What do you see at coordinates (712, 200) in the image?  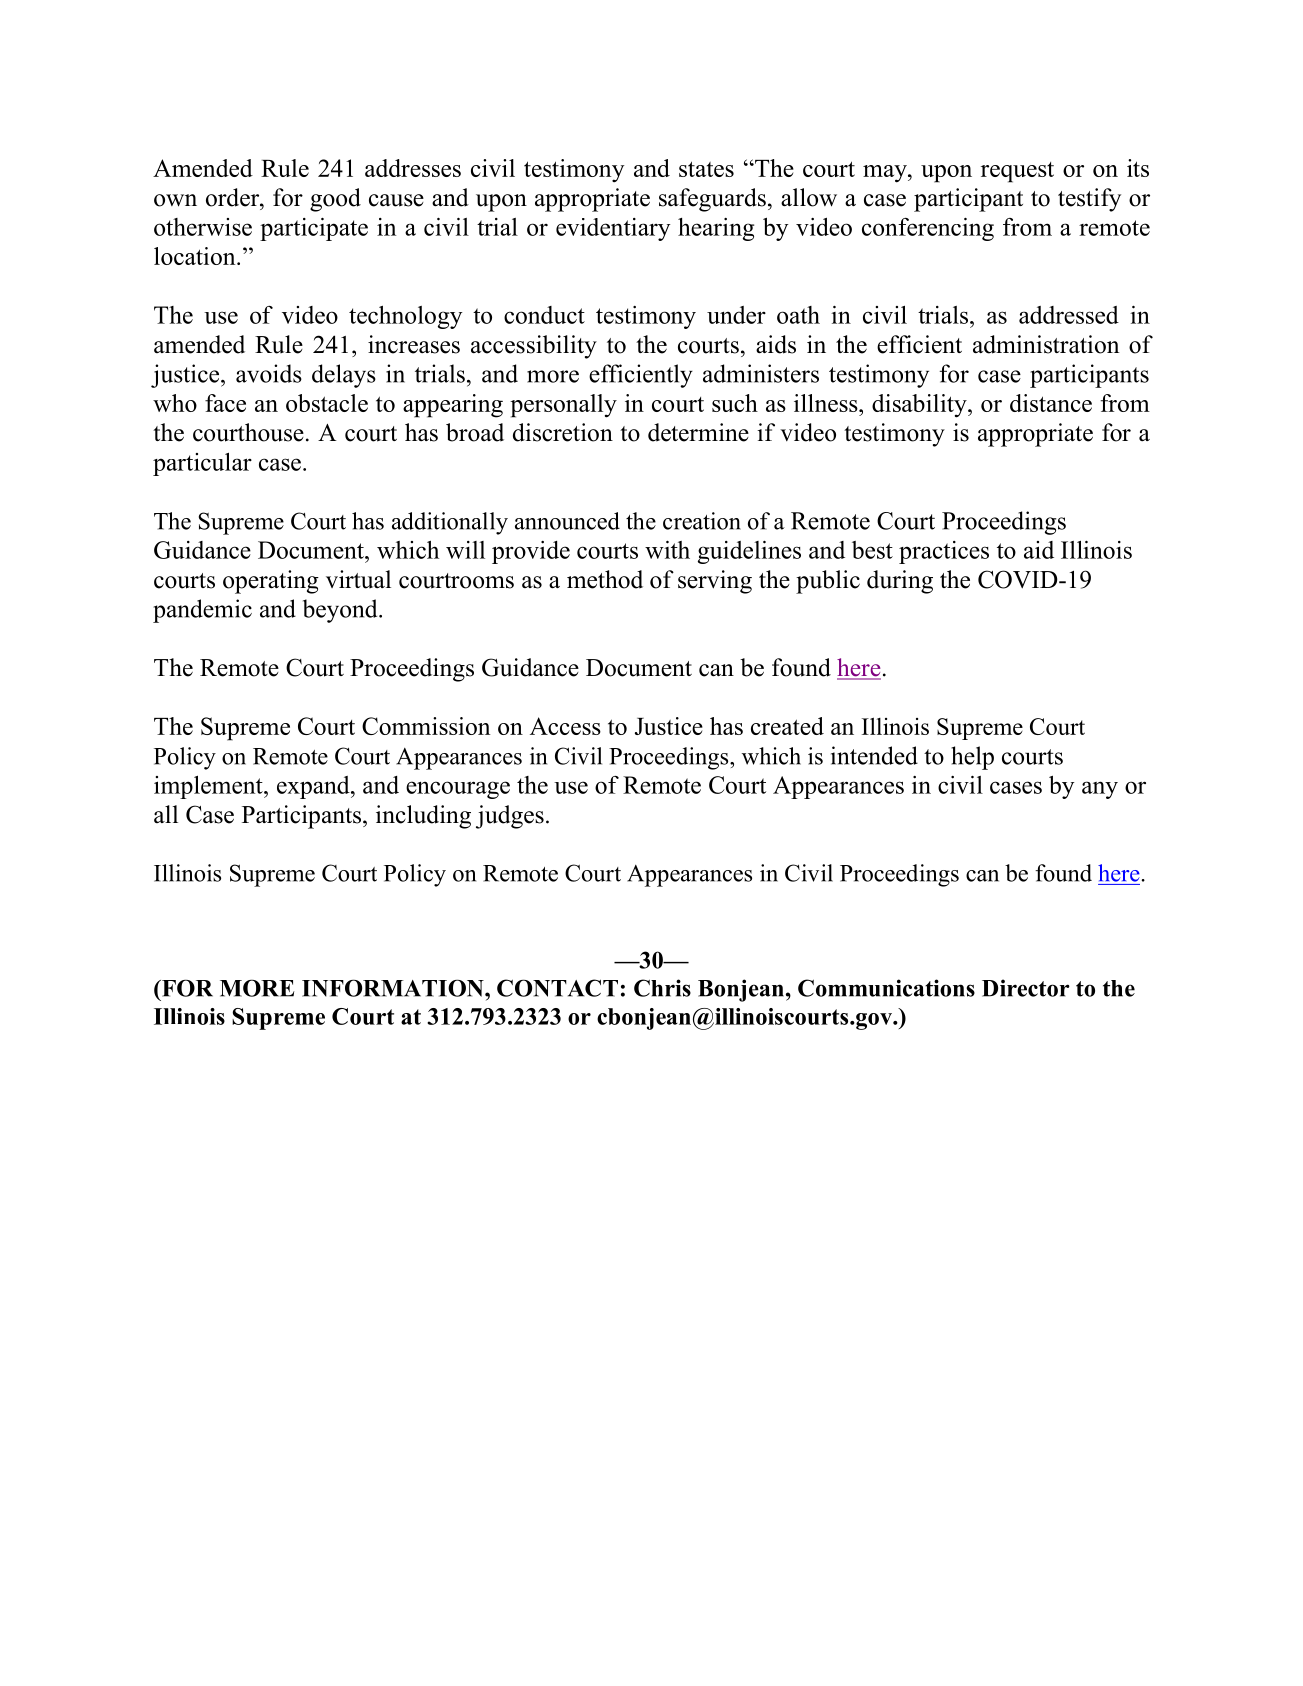 I see `safeguards` at bounding box center [712, 200].
